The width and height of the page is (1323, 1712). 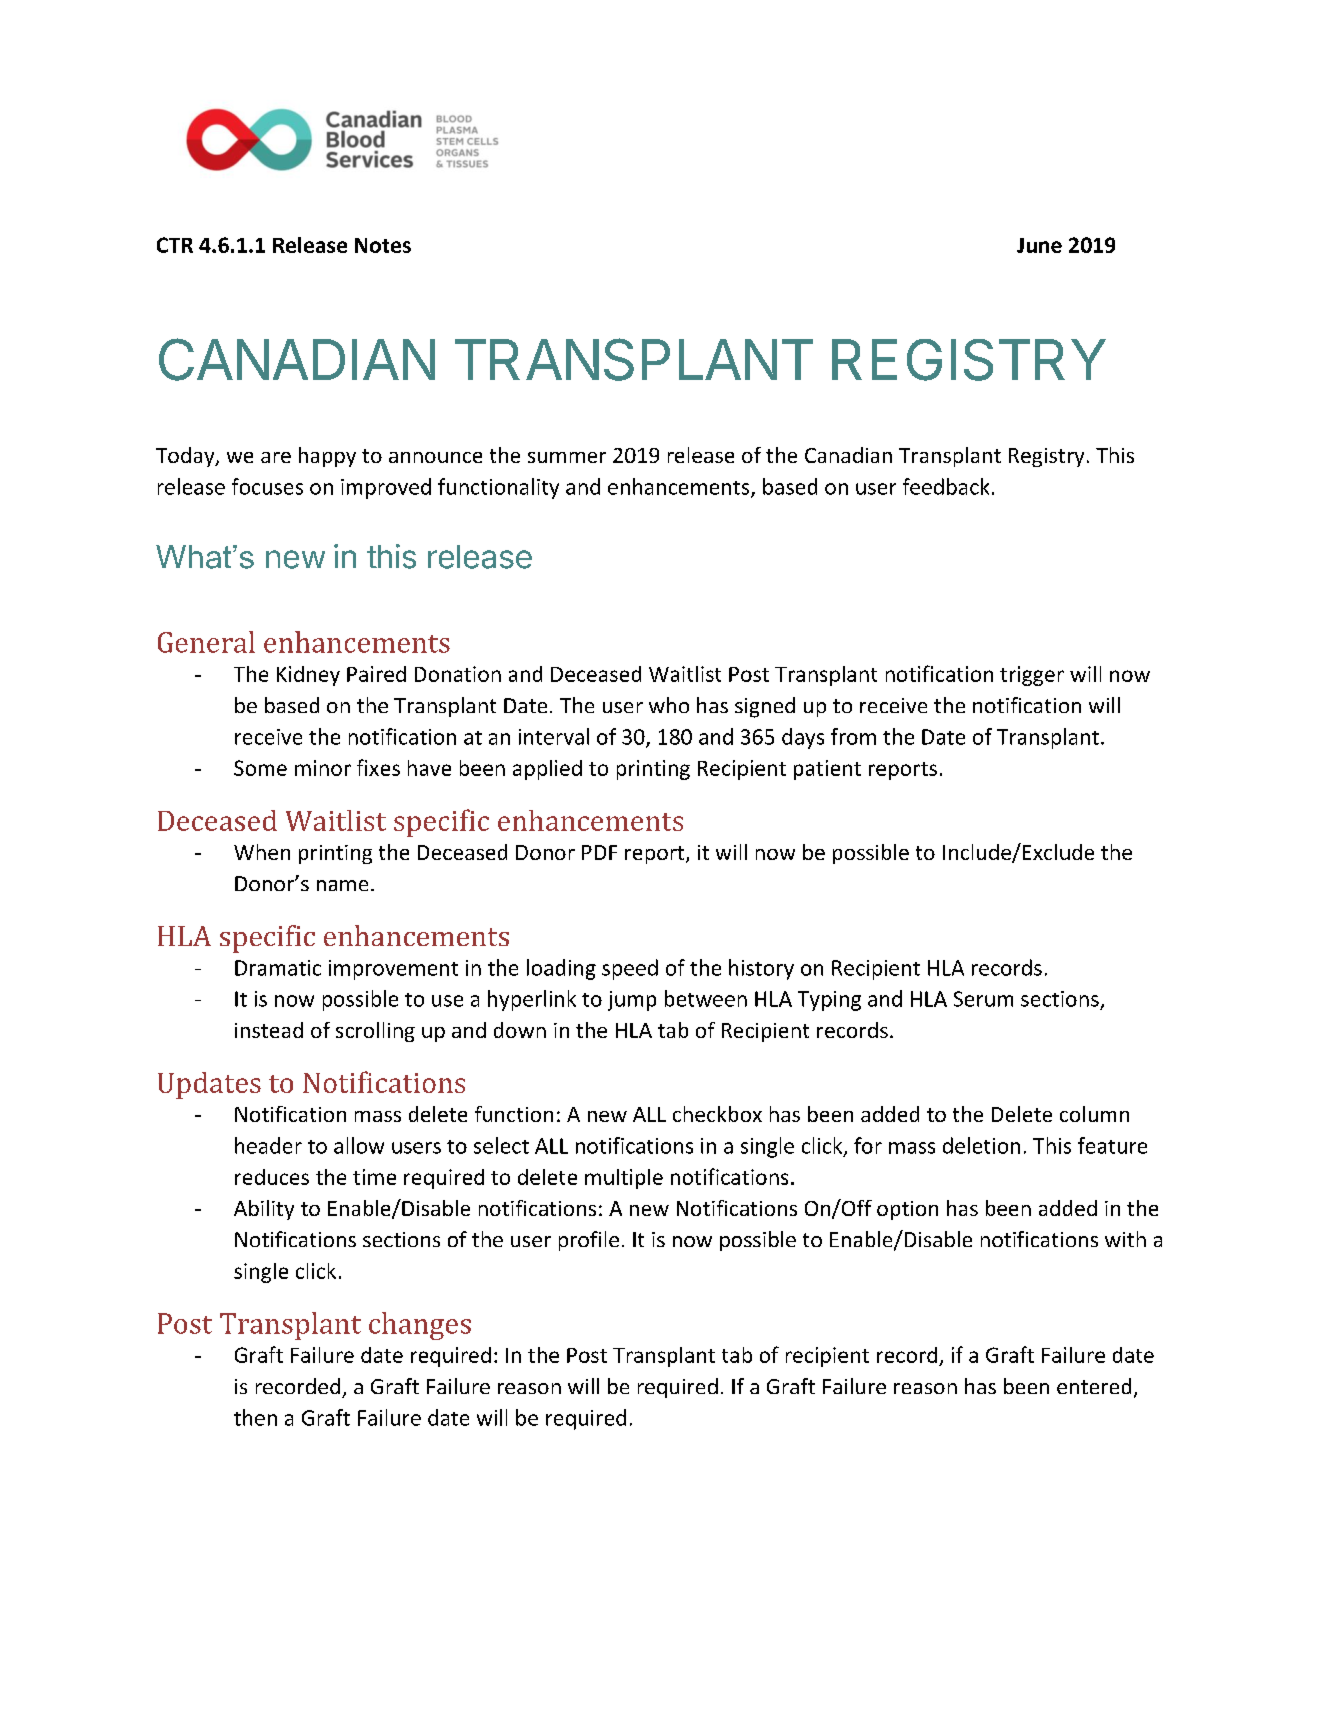 What do you see at coordinates (269, 1030) in the page?
I see `instead` at bounding box center [269, 1030].
